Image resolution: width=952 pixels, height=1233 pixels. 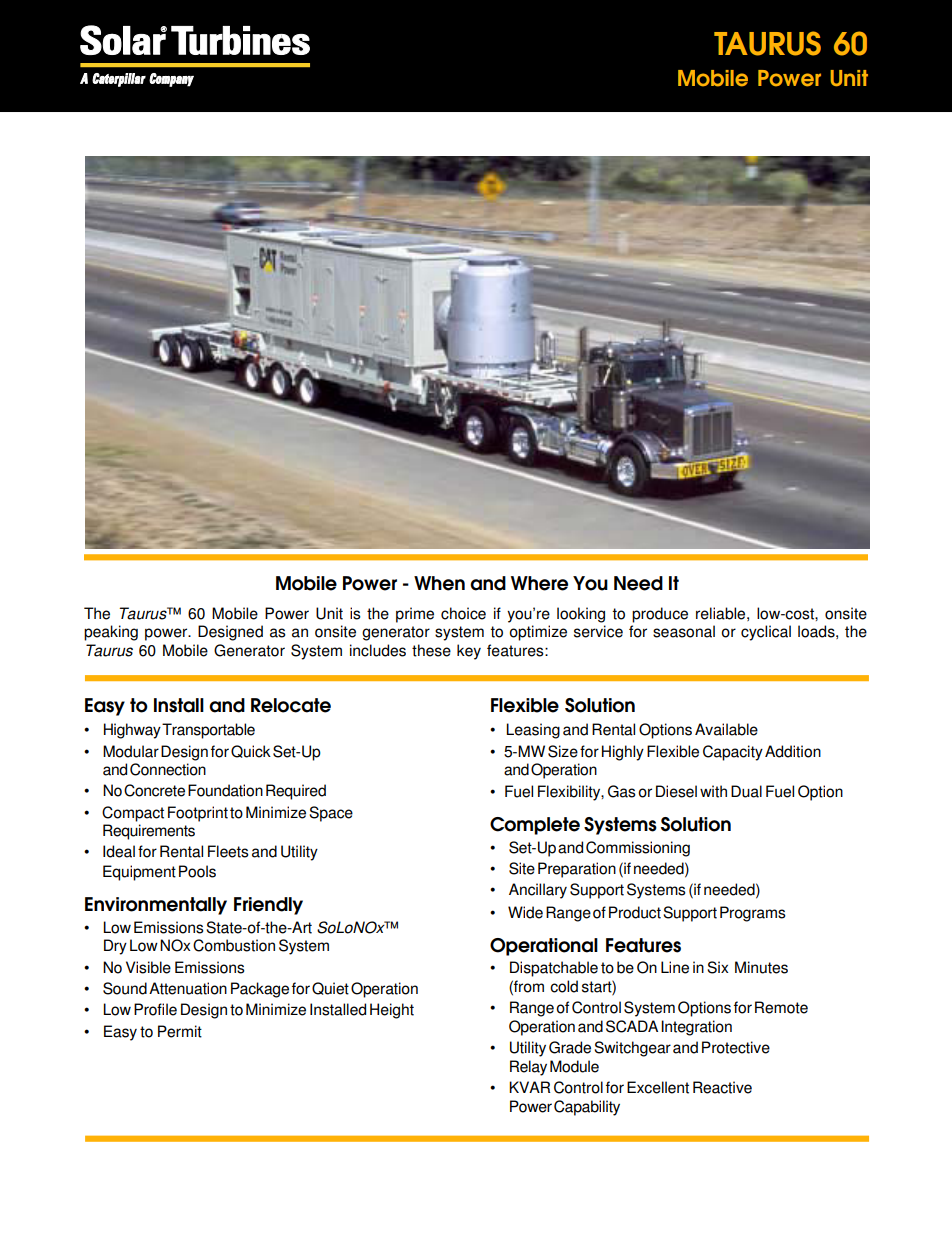 What do you see at coordinates (529, 1087) in the page?
I see `KVAR` at bounding box center [529, 1087].
